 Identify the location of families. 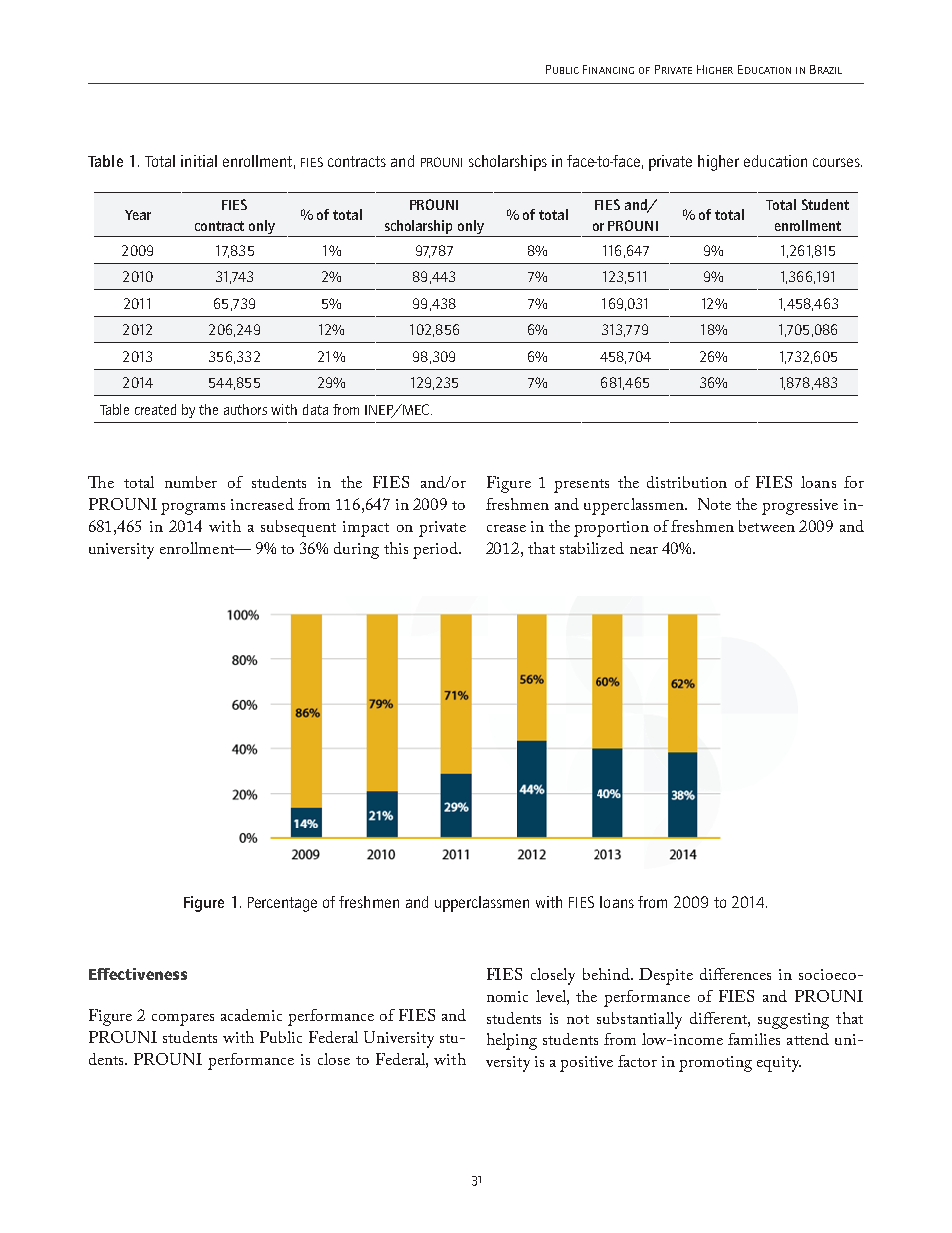
(754, 1039).
